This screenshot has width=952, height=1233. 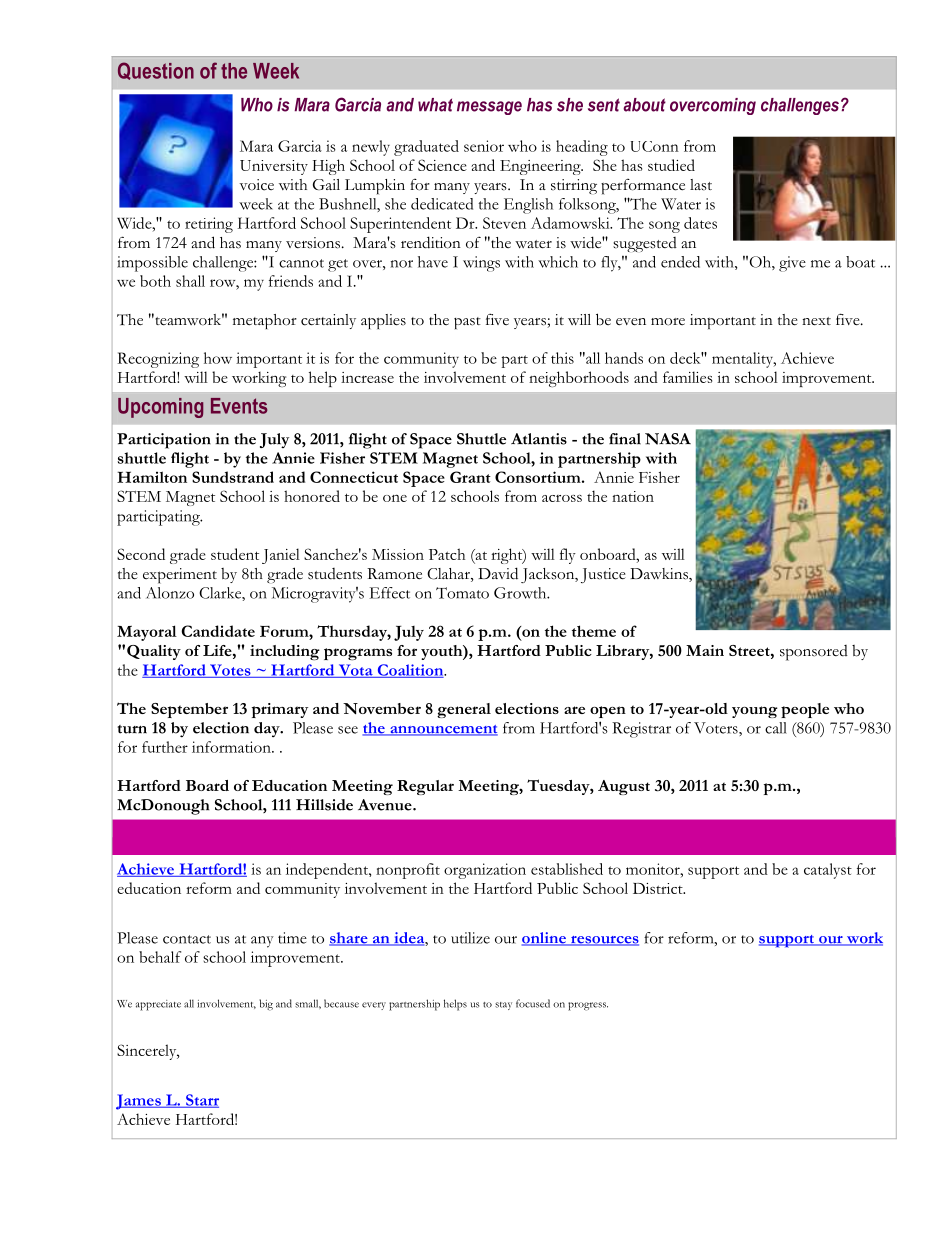 I want to click on Question, so click(x=156, y=71).
